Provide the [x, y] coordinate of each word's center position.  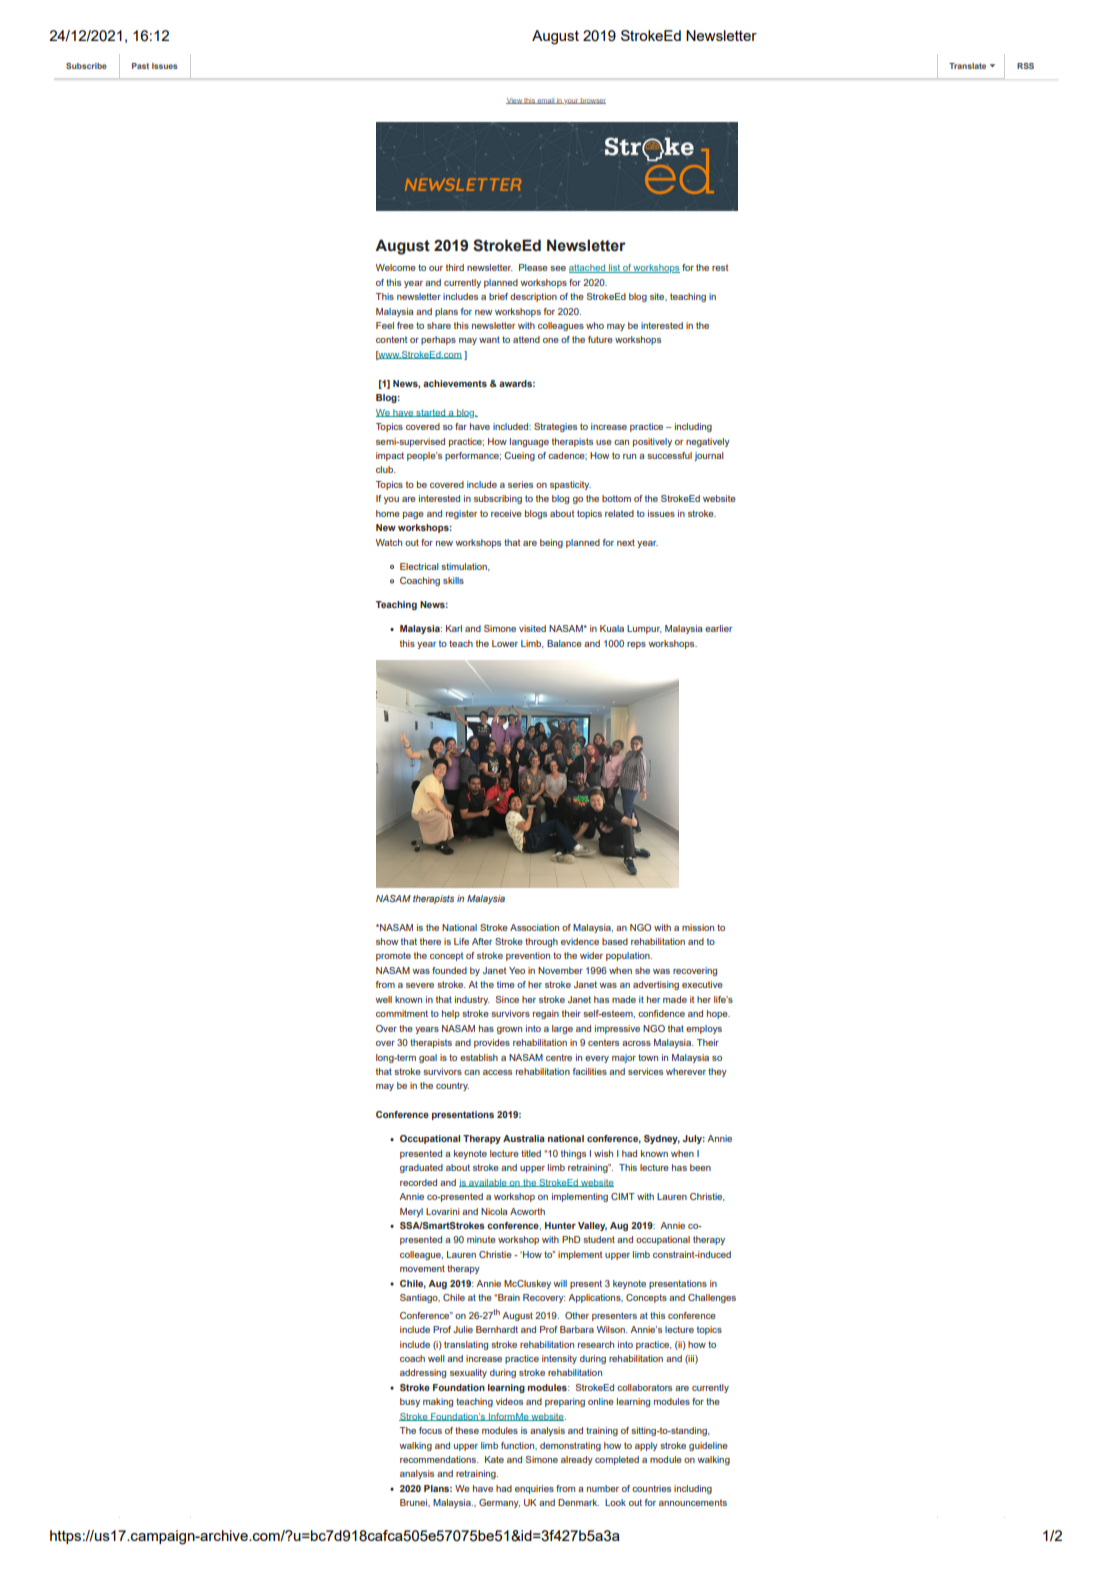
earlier [718, 628]
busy [410, 1402]
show [387, 941]
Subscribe [86, 66]
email [546, 101]
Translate [967, 66]
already [577, 1460]
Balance [564, 643]
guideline [708, 1446]
